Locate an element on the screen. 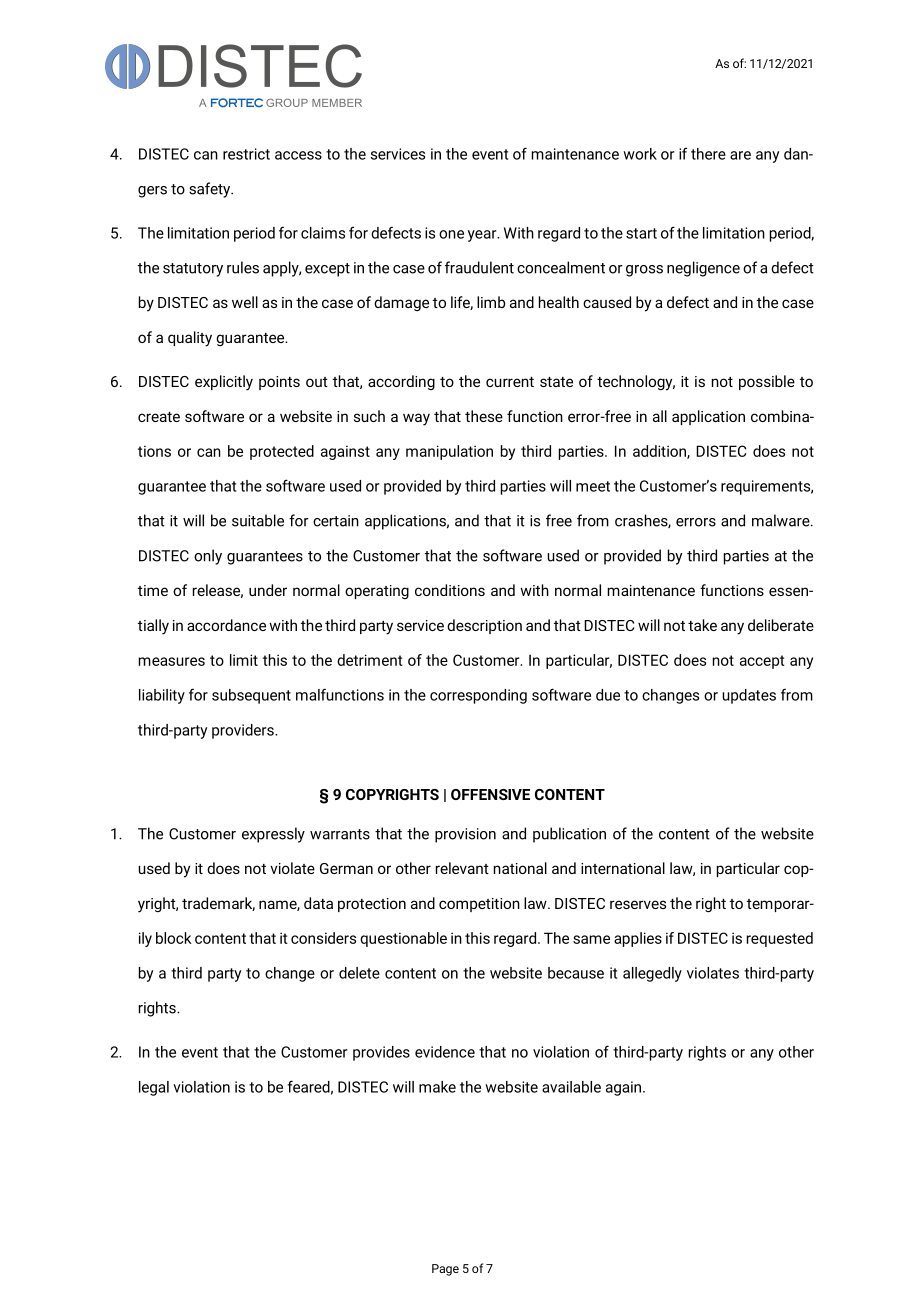  one is located at coordinates (451, 234).
